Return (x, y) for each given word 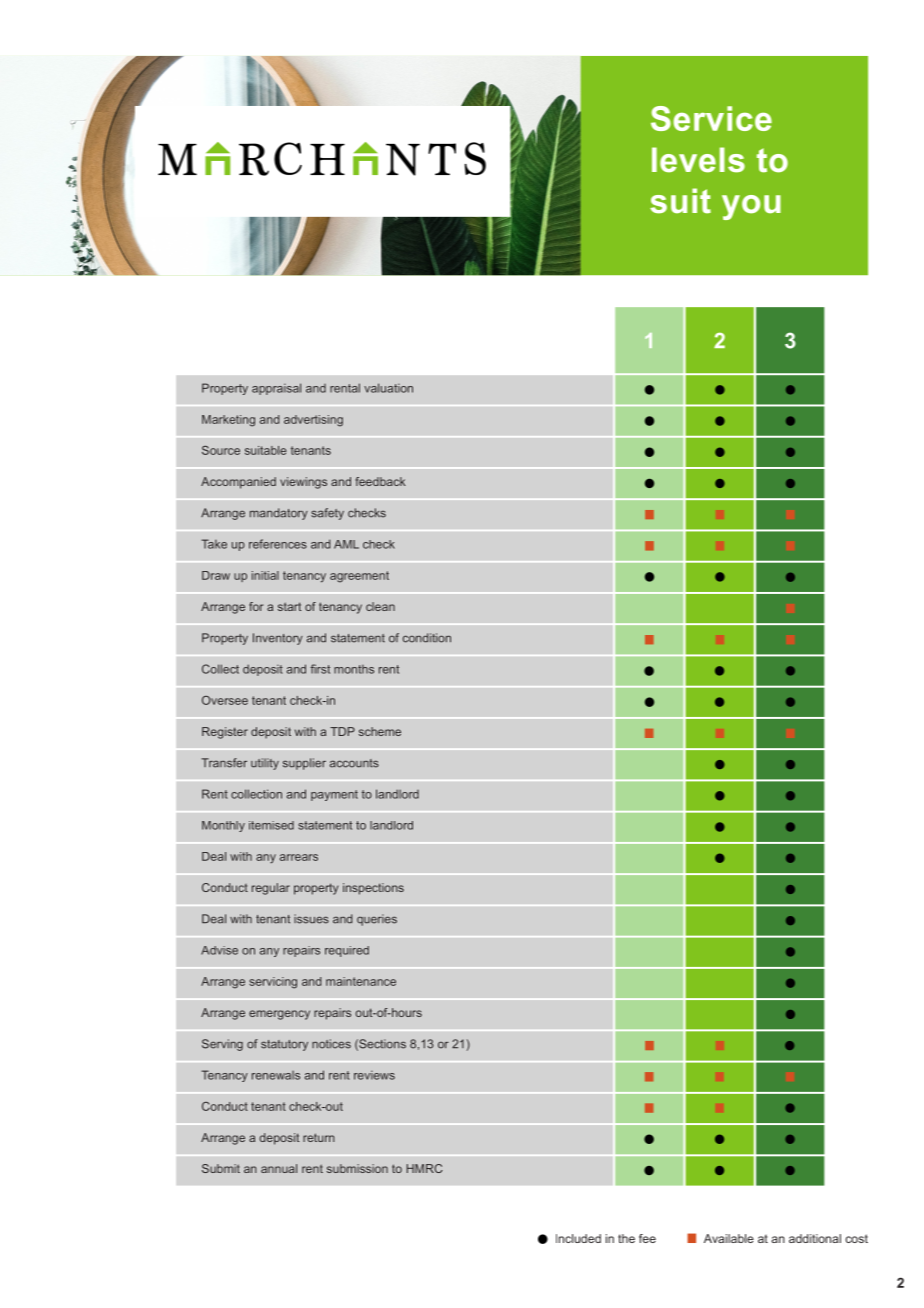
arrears (299, 857)
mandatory (279, 514)
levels (698, 160)
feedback (380, 481)
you (751, 207)
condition (427, 638)
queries (377, 920)
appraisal (276, 389)
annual (279, 1168)
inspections (373, 889)
